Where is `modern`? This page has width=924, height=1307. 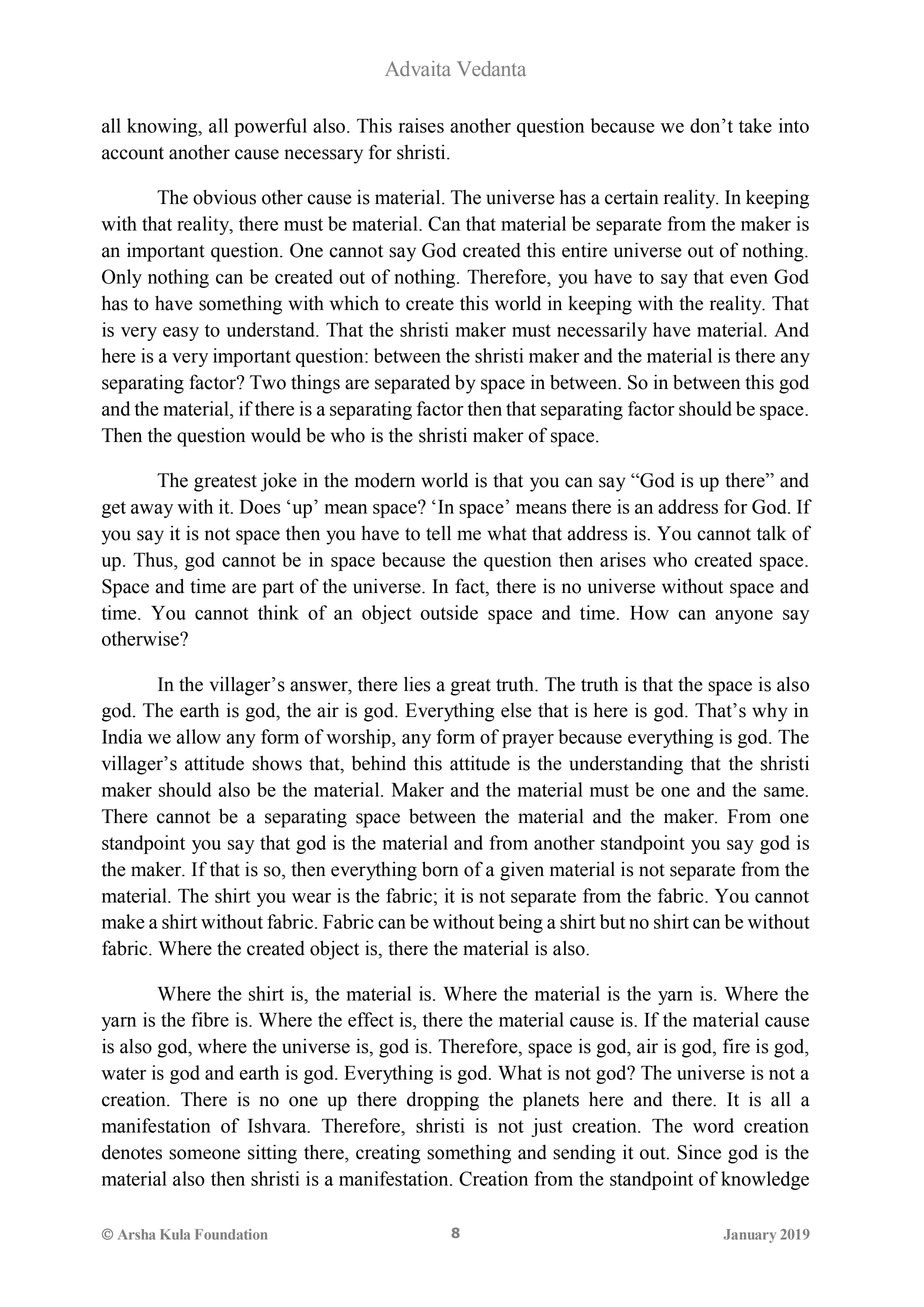
modern is located at coordinates (385, 480).
